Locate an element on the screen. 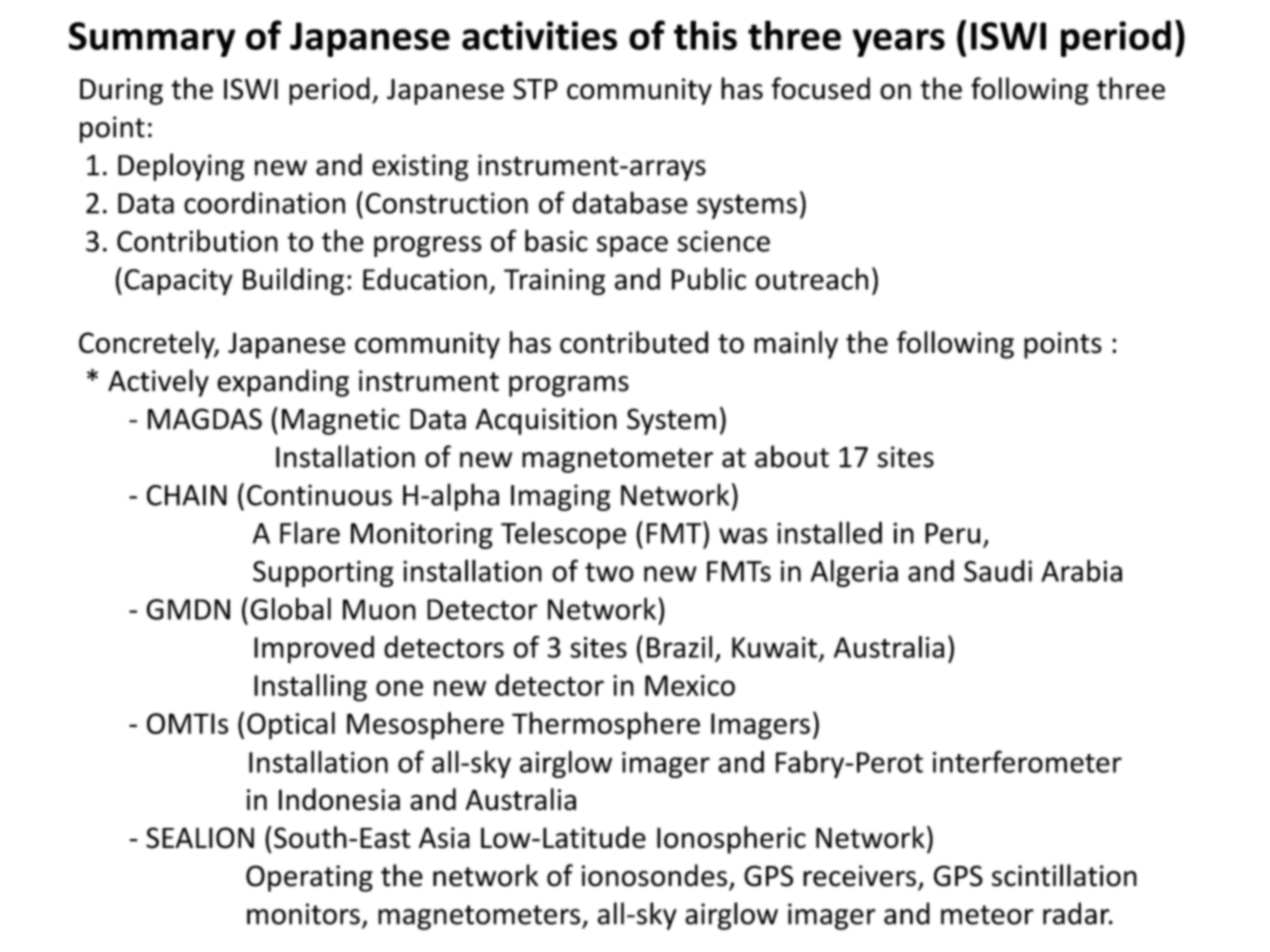 The height and width of the screenshot is (952, 1270). Operating is located at coordinates (309, 878).
